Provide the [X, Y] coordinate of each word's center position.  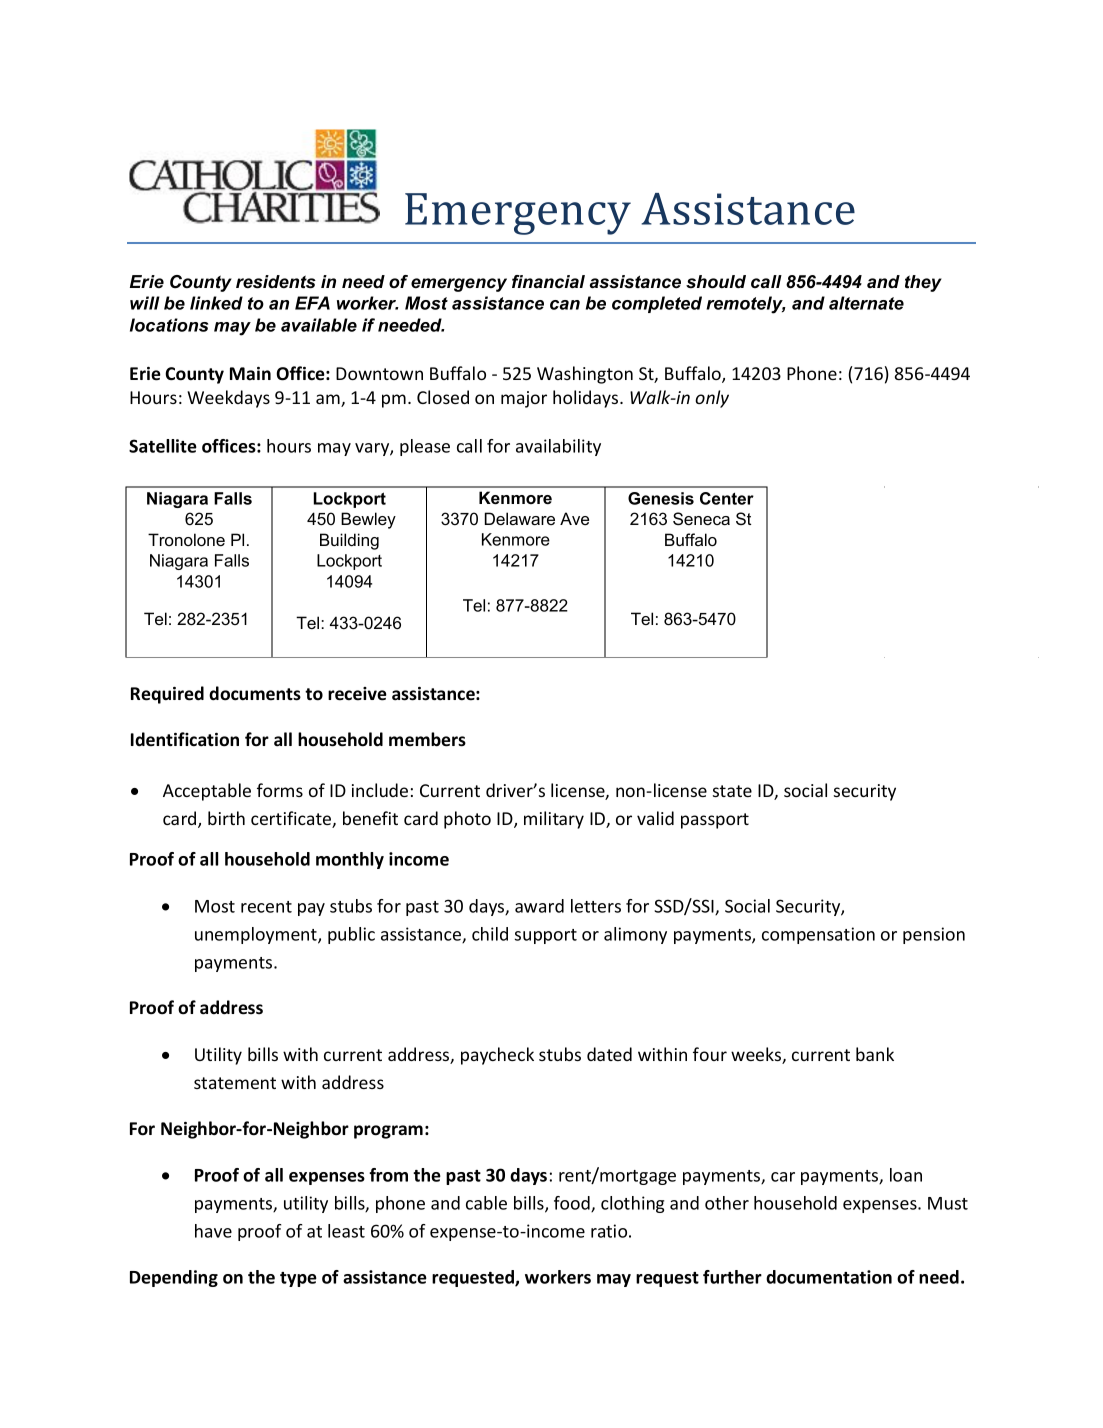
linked [216, 303]
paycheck [497, 1056]
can [565, 305]
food [573, 1204]
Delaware [520, 518]
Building [349, 541]
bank [875, 1054]
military [554, 820]
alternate [866, 303]
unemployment [257, 935]
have [213, 1231]
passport [715, 821]
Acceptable [207, 792]
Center [727, 498]
